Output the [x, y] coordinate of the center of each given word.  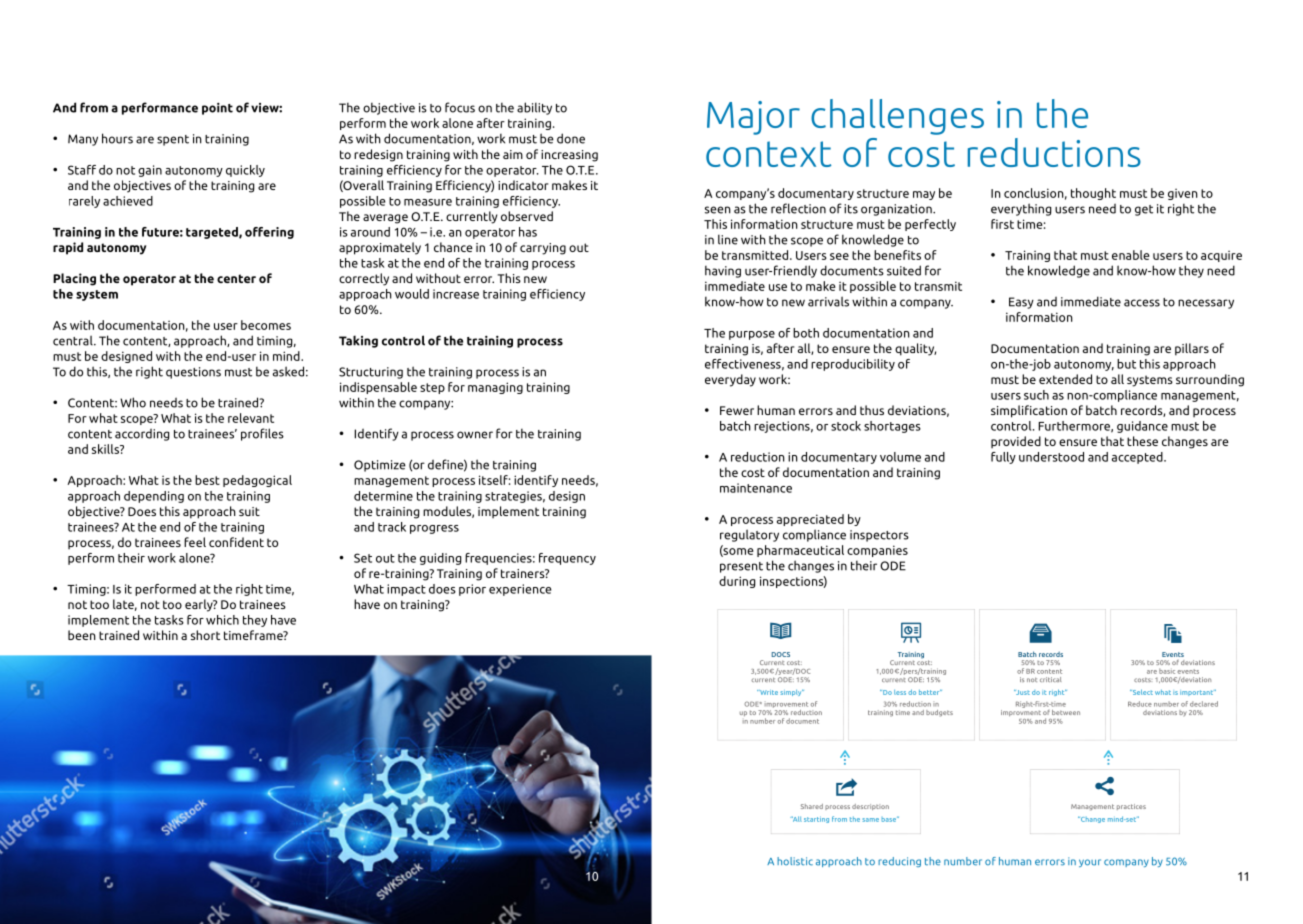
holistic [795, 861]
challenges [897, 117]
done [571, 138]
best [207, 480]
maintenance [756, 488]
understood [1051, 457]
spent [173, 140]
